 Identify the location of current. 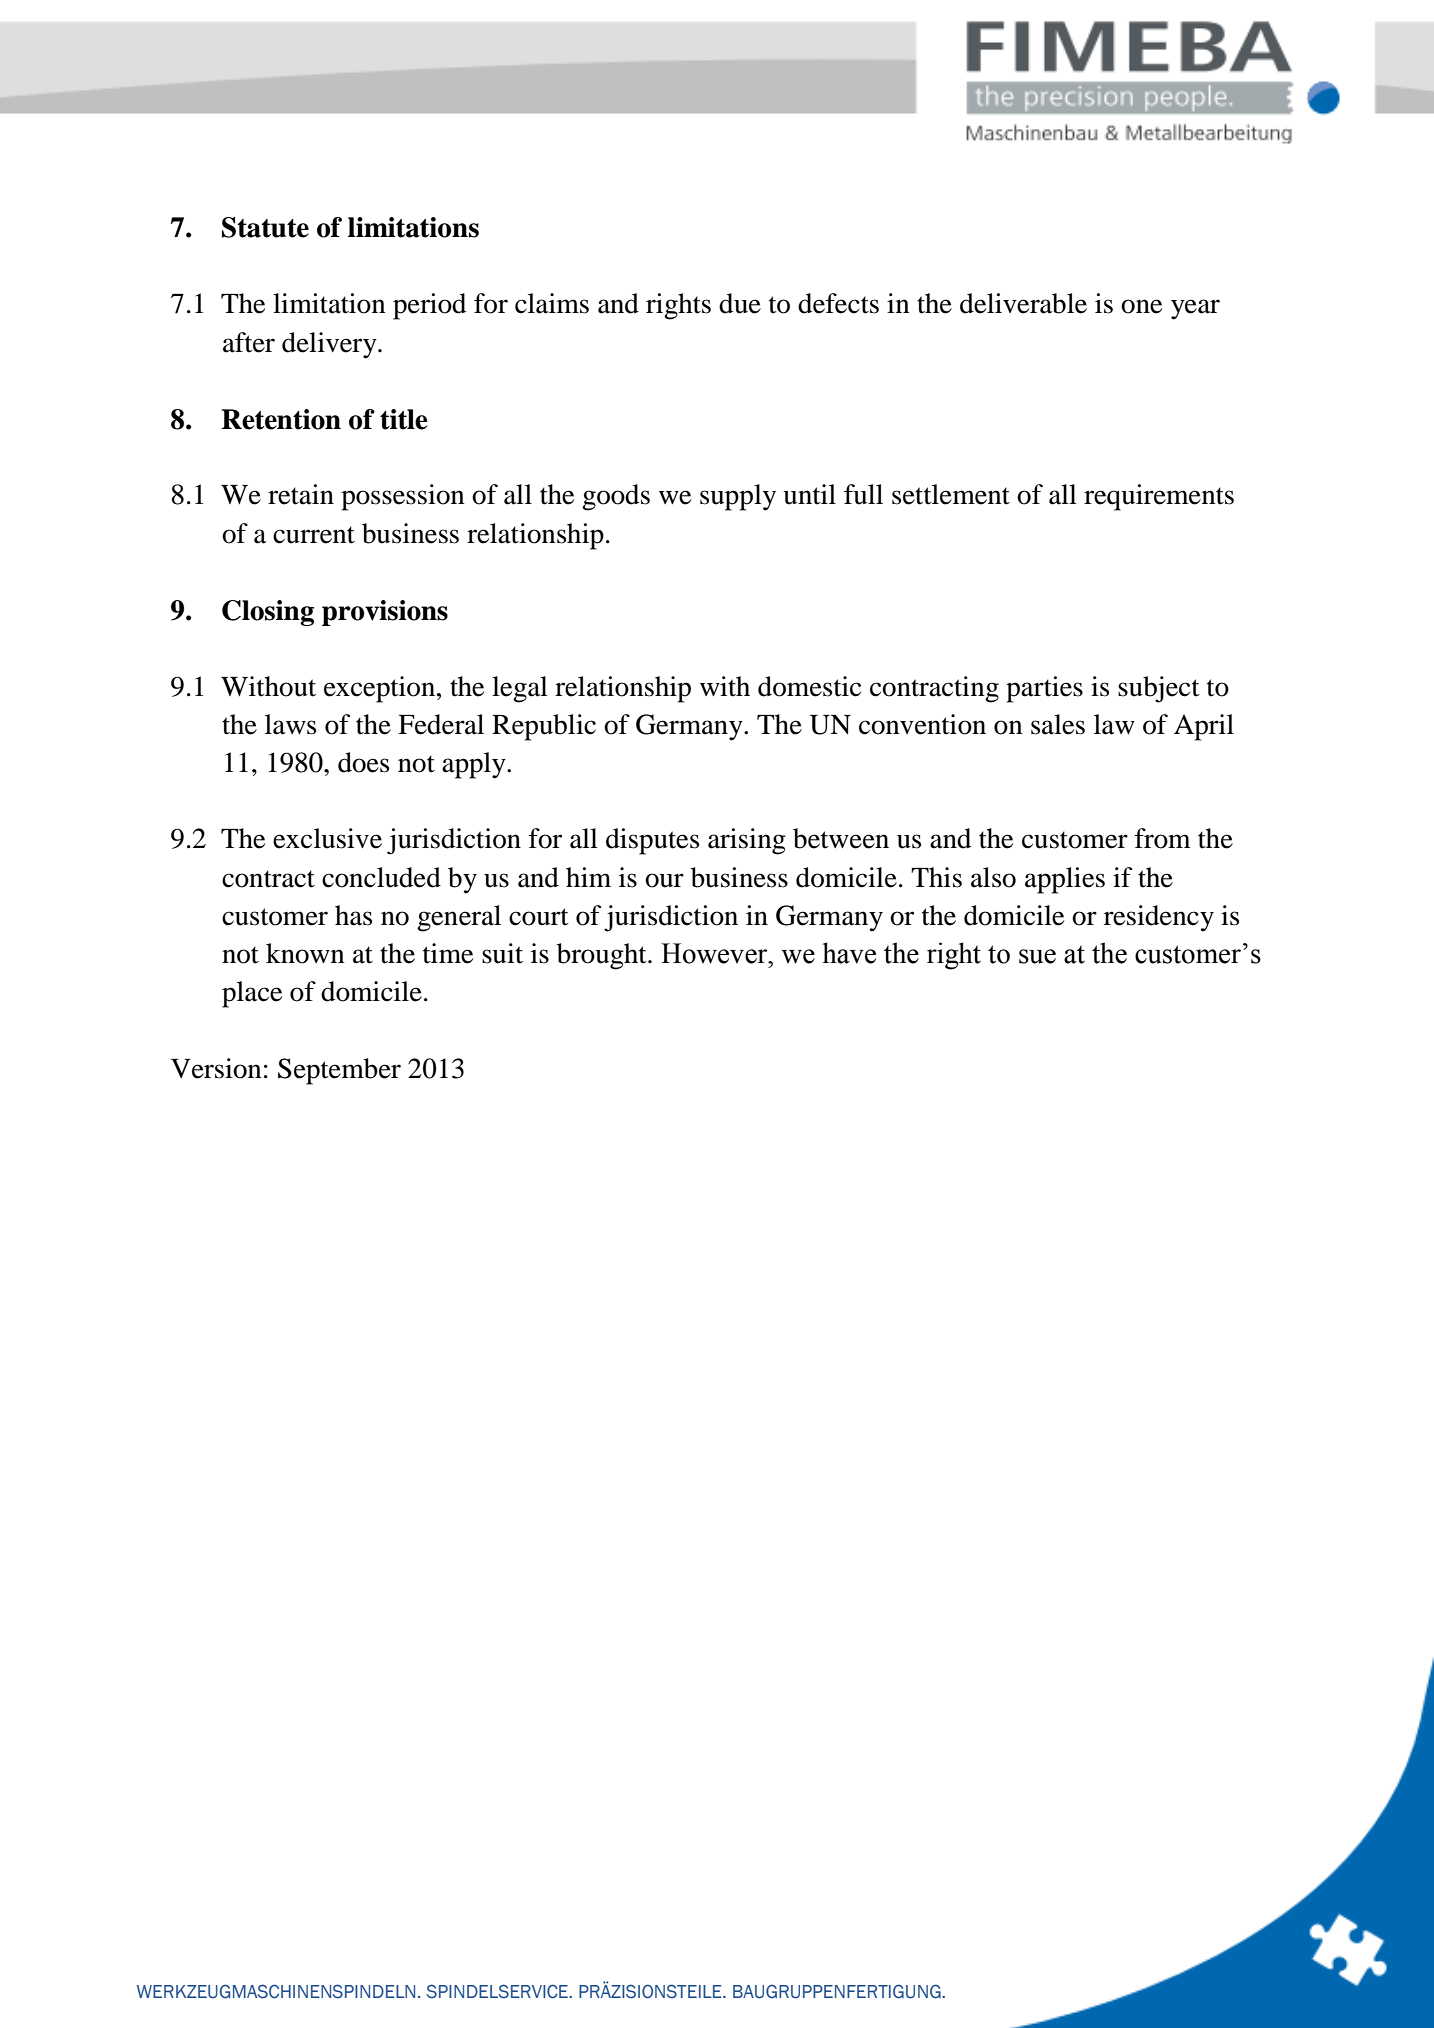
(314, 535).
